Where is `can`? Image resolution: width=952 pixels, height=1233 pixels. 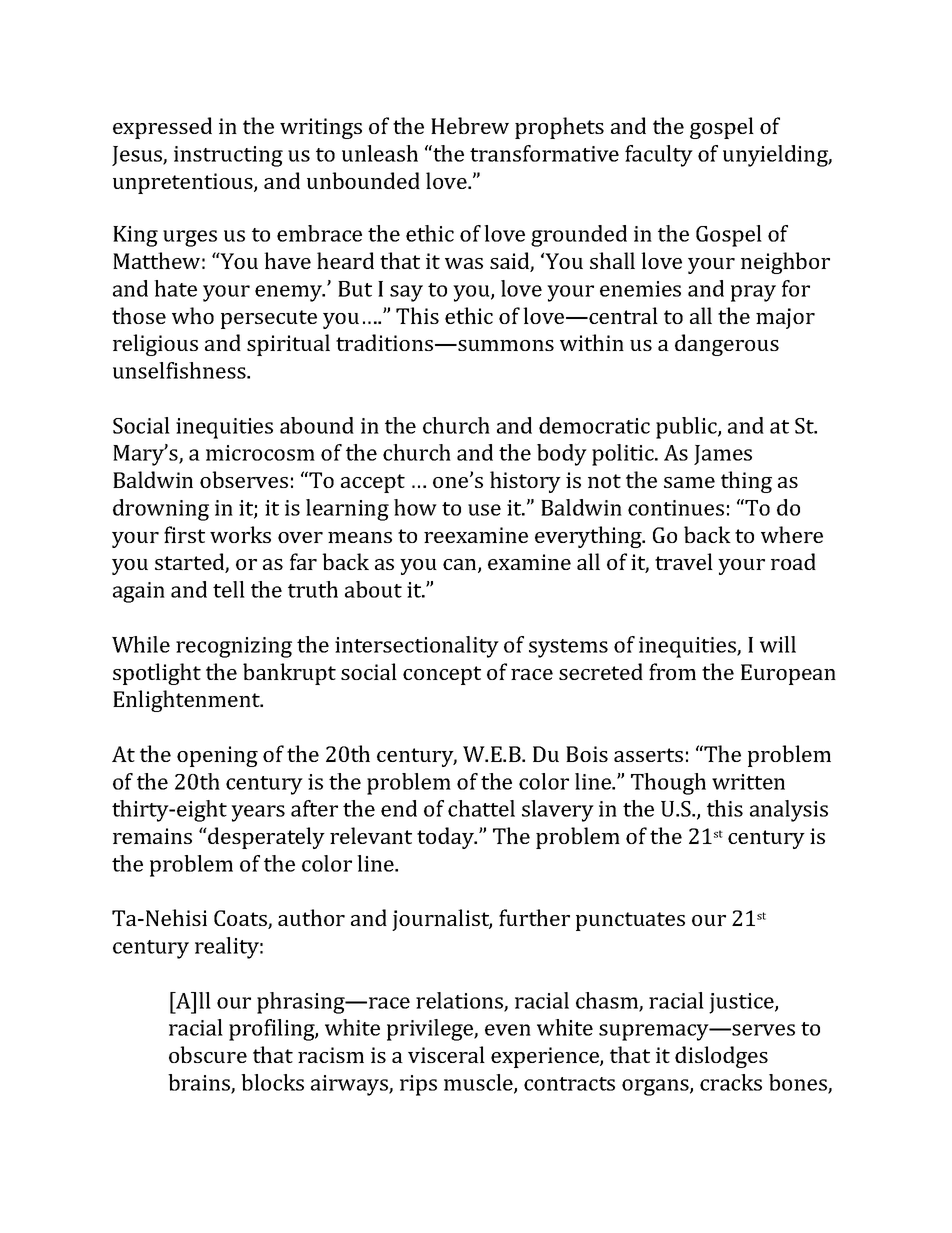
can is located at coordinates (461, 566).
